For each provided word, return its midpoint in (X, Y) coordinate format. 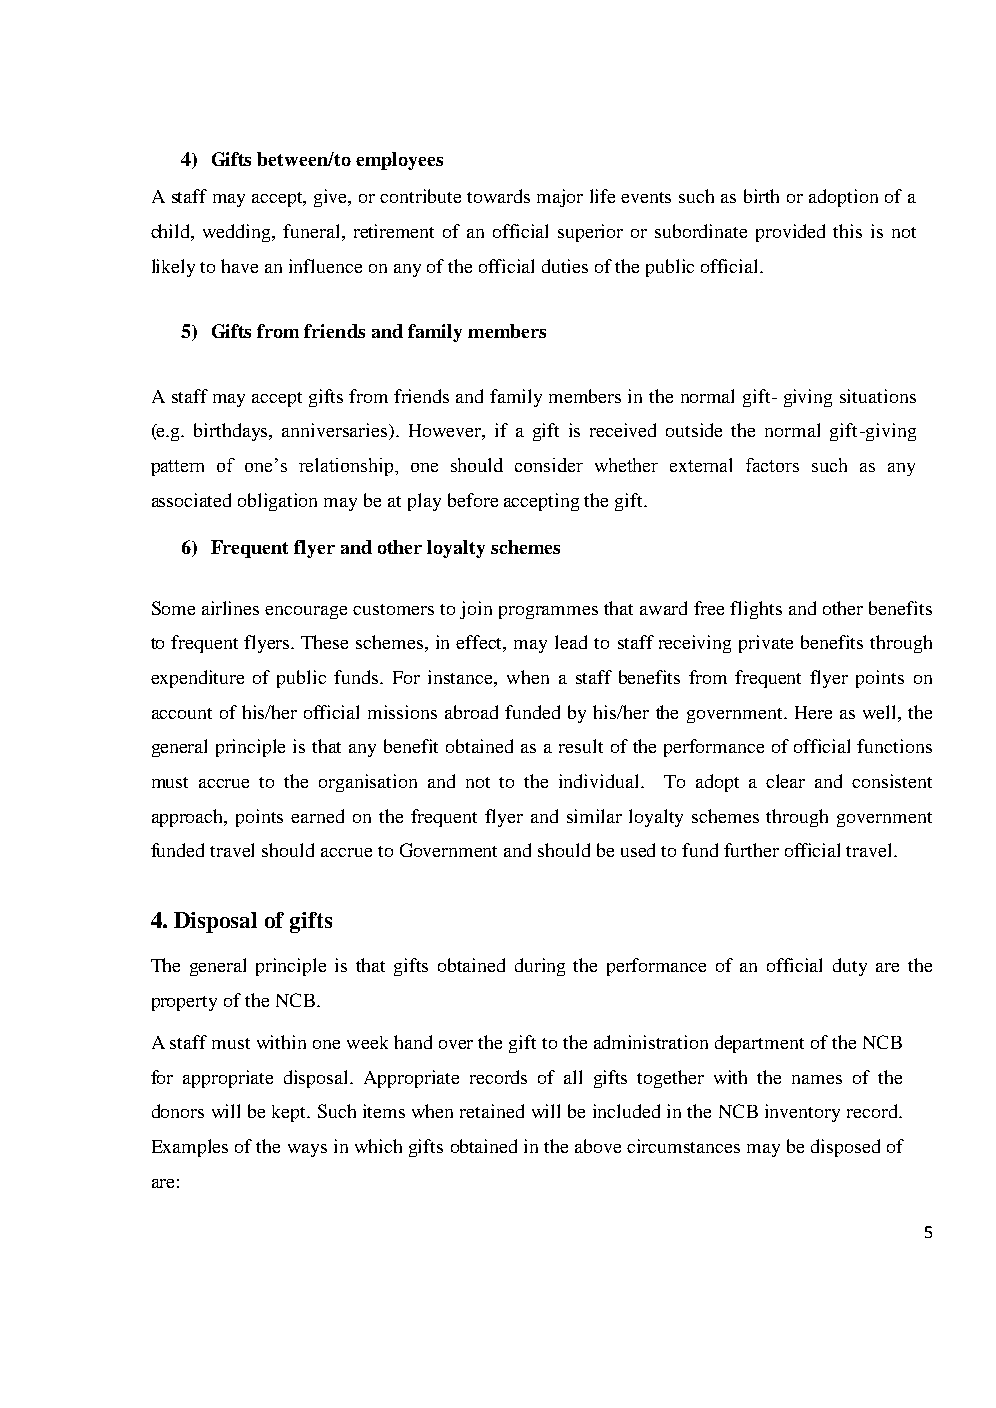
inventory (802, 1113)
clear (785, 781)
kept (290, 1113)
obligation (277, 502)
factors (772, 465)
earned (317, 816)
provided (790, 233)
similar (594, 816)
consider (549, 465)
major (560, 198)
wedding (238, 233)
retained (492, 1111)
